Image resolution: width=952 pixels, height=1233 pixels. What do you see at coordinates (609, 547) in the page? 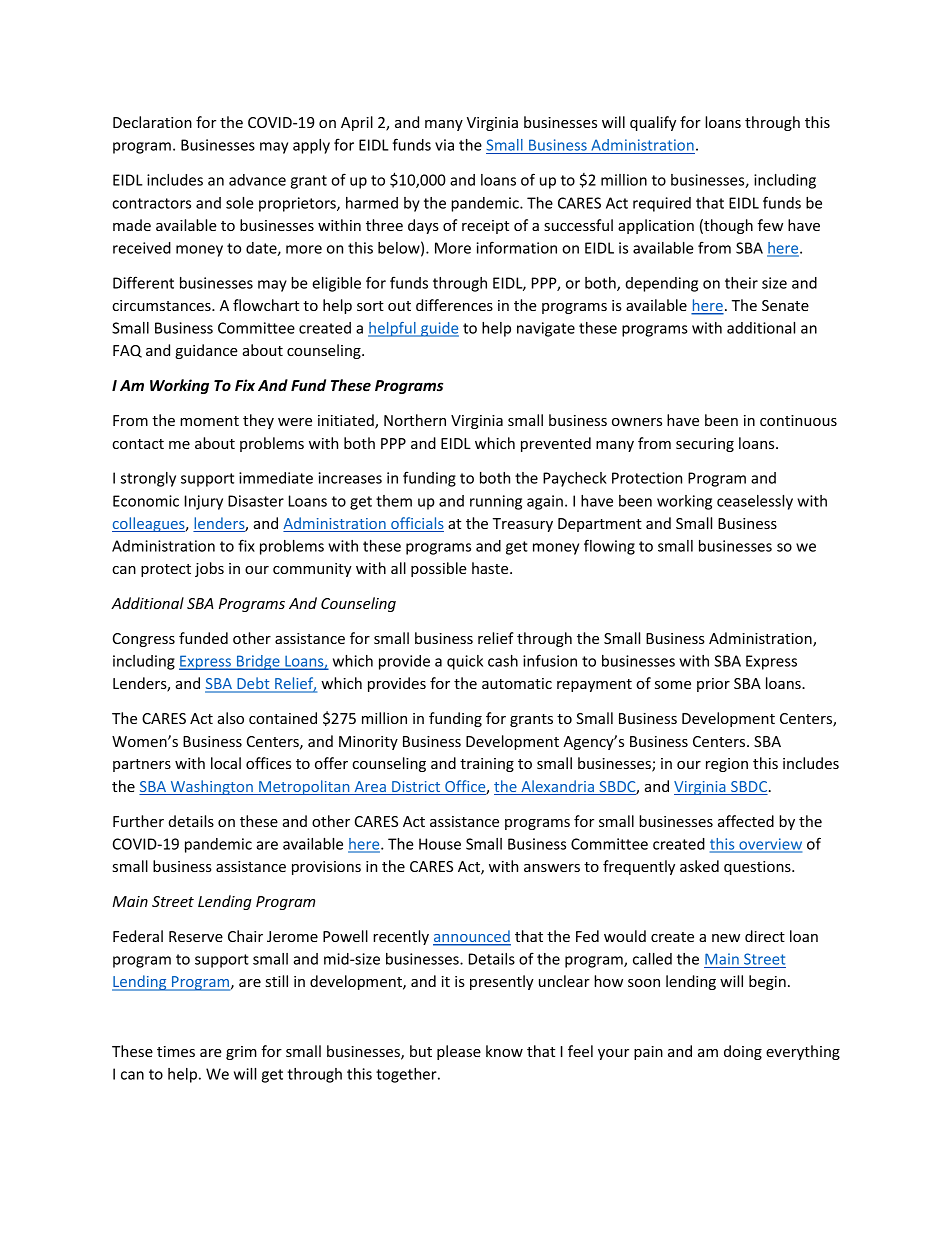
I see `flowing` at bounding box center [609, 547].
